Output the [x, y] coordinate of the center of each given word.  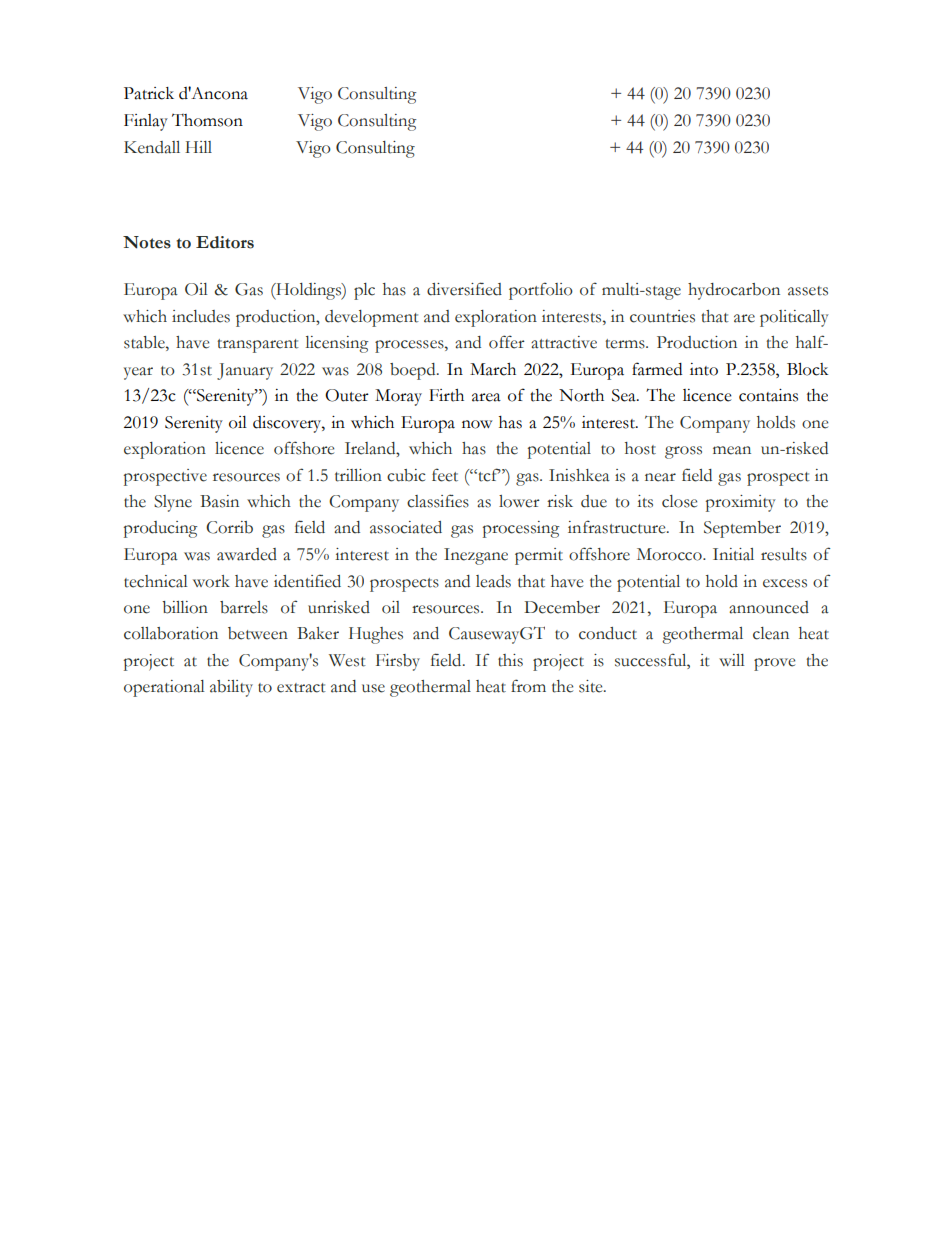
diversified [464, 289]
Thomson [207, 120]
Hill [198, 147]
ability [231, 688]
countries [662, 316]
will [732, 660]
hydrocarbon [734, 291]
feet [445, 475]
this [510, 660]
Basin [219, 501]
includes [201, 316]
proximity [741, 503]
